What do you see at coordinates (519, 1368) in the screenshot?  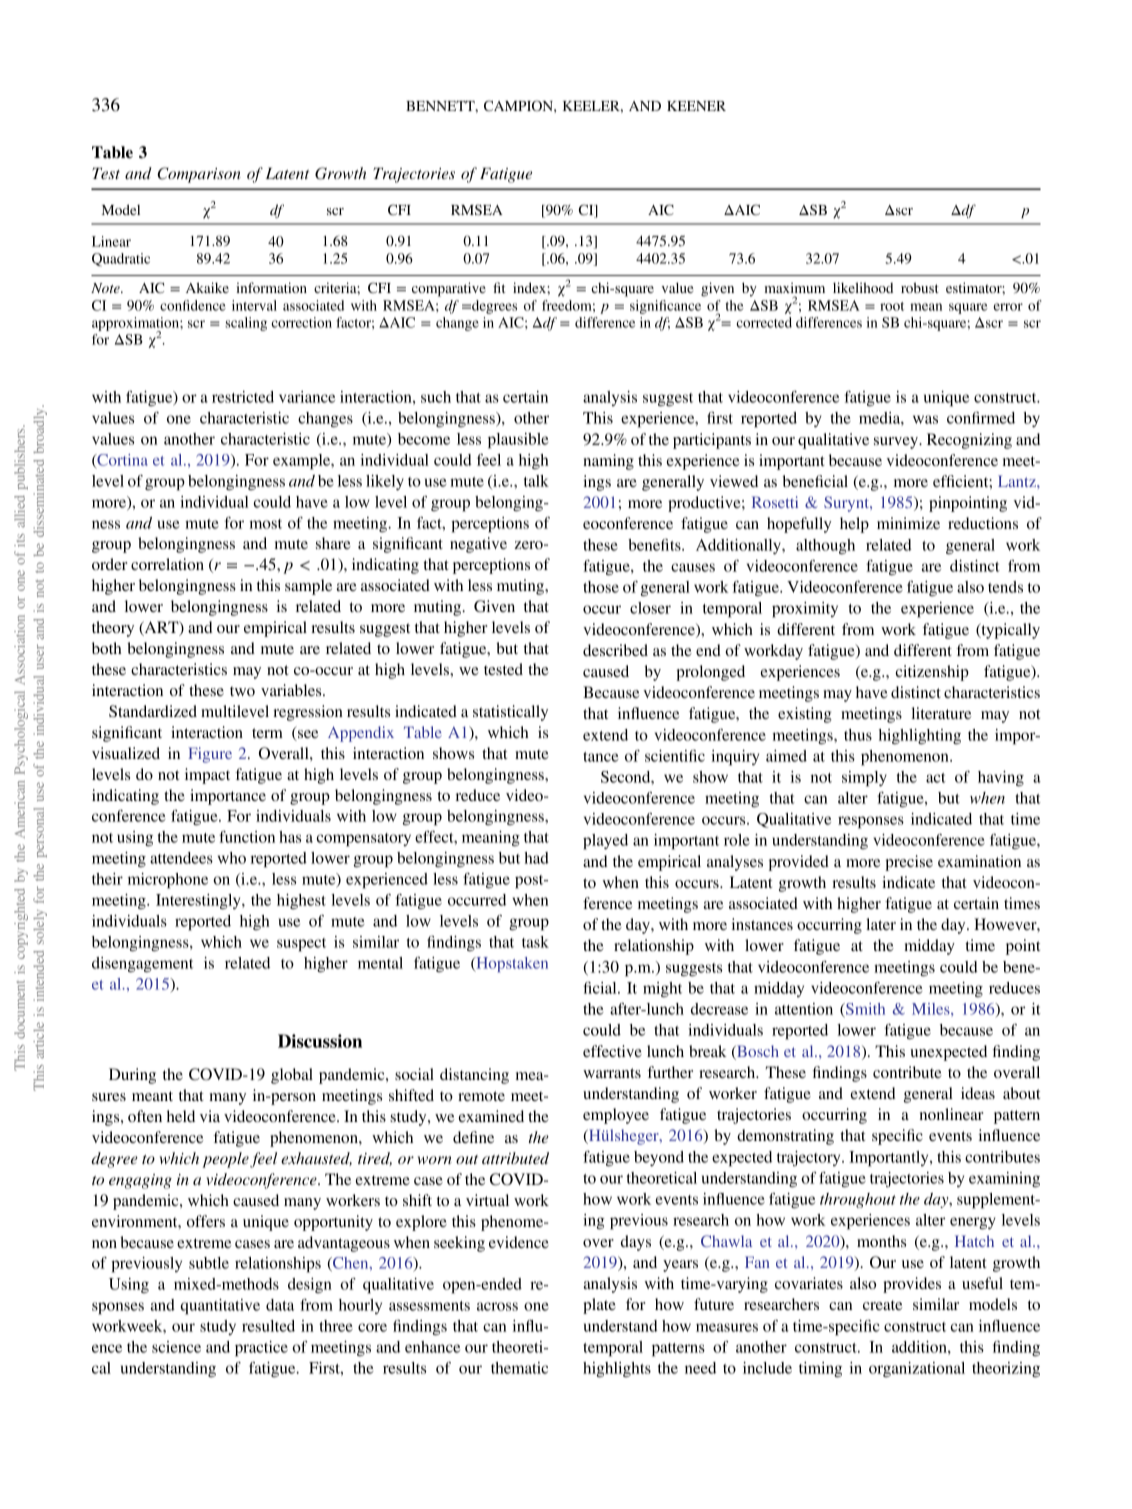 I see `thematic` at bounding box center [519, 1368].
